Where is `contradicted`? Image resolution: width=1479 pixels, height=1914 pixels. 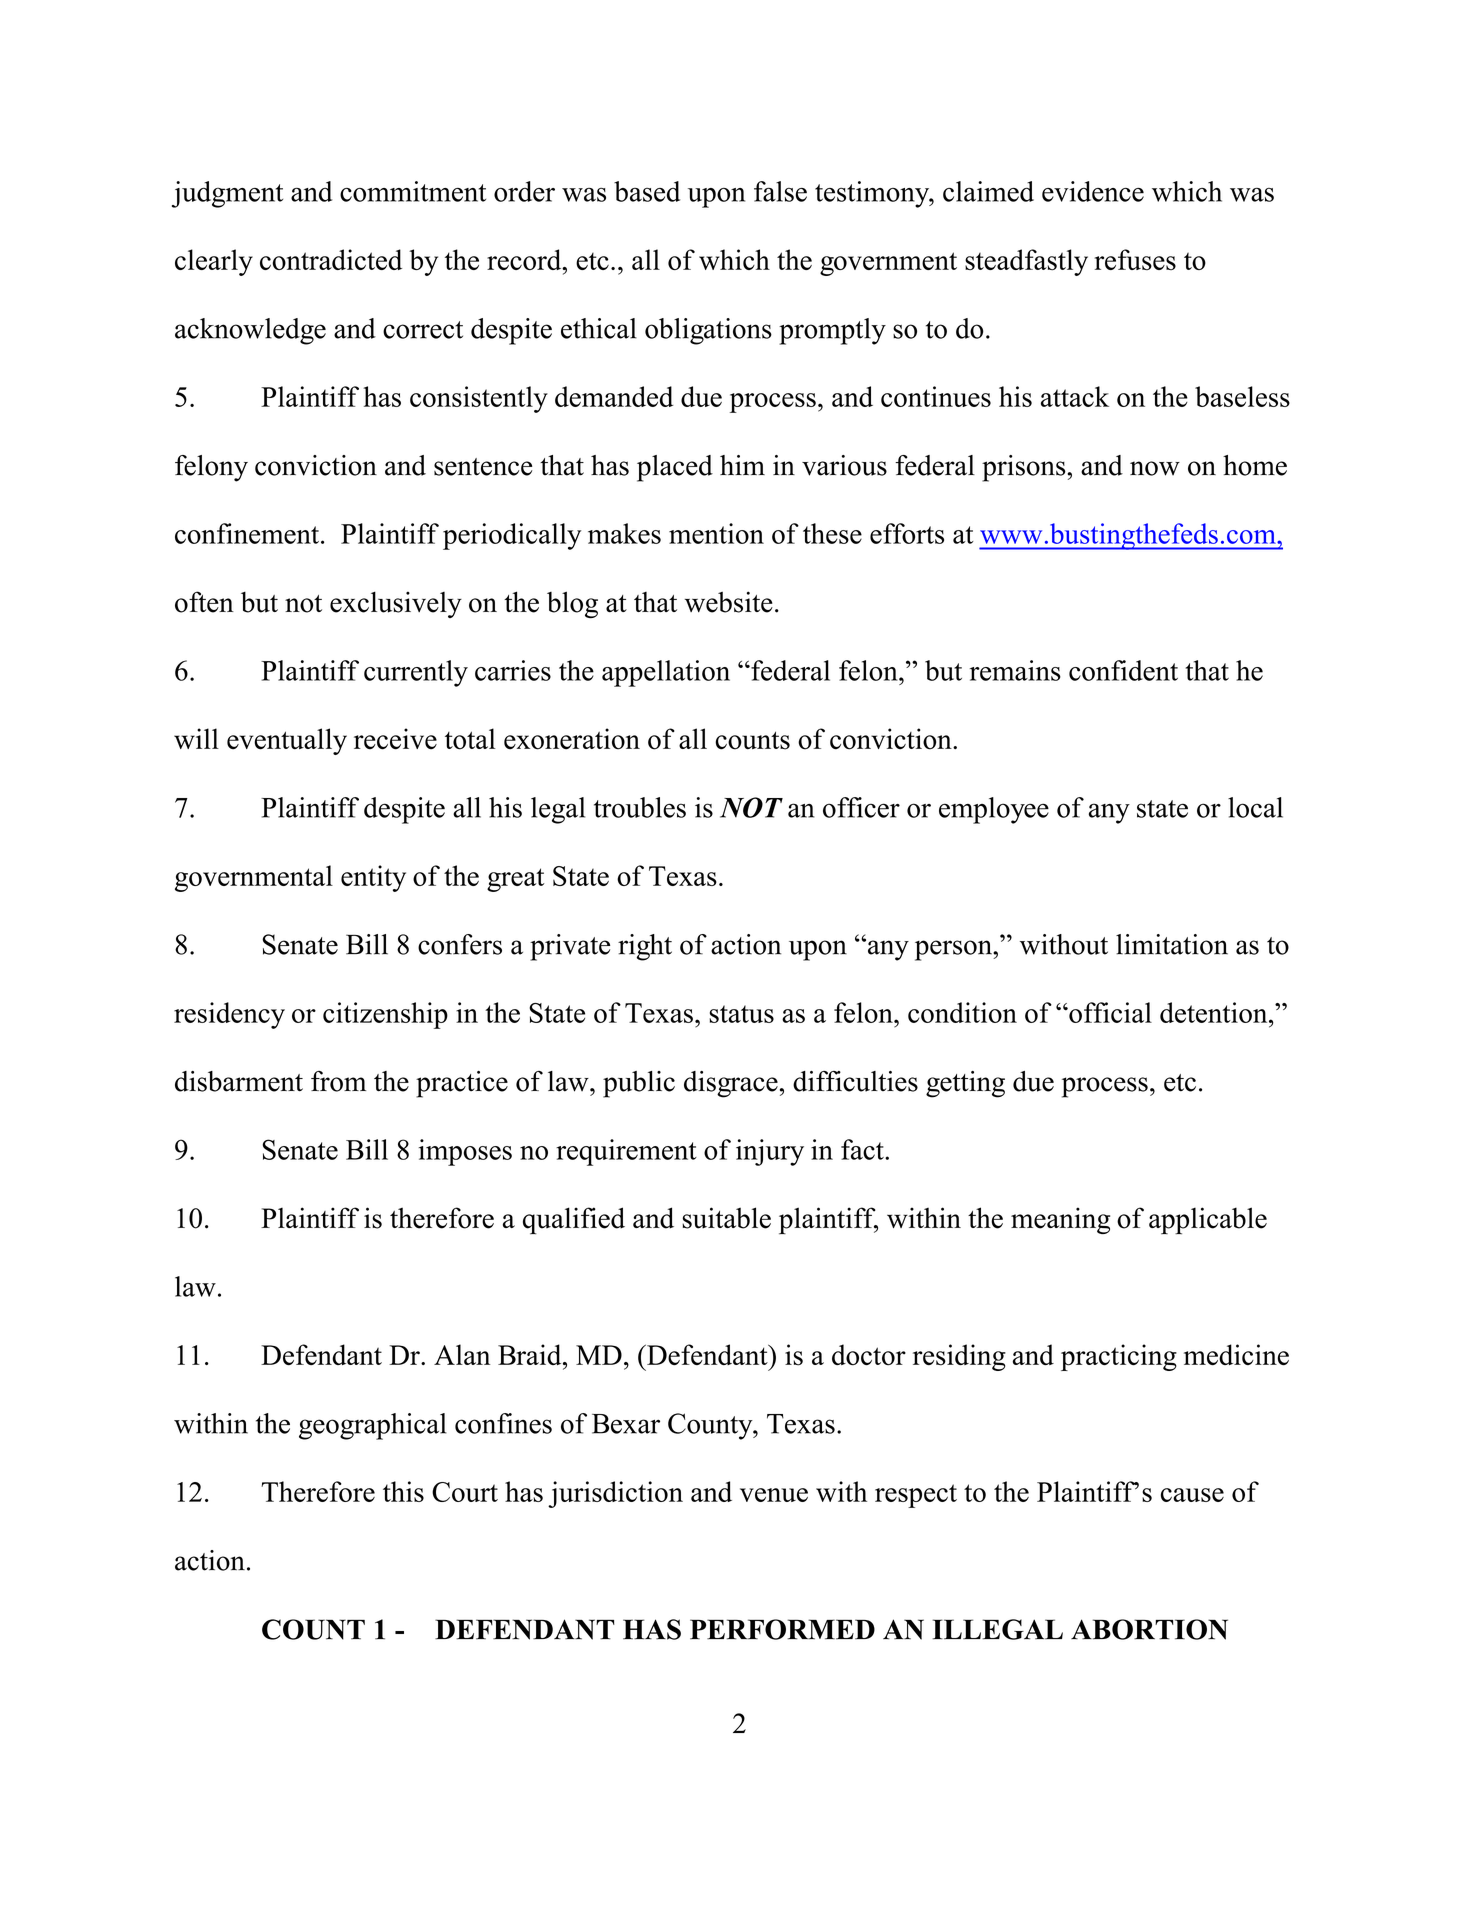
contradicted is located at coordinates (331, 259).
